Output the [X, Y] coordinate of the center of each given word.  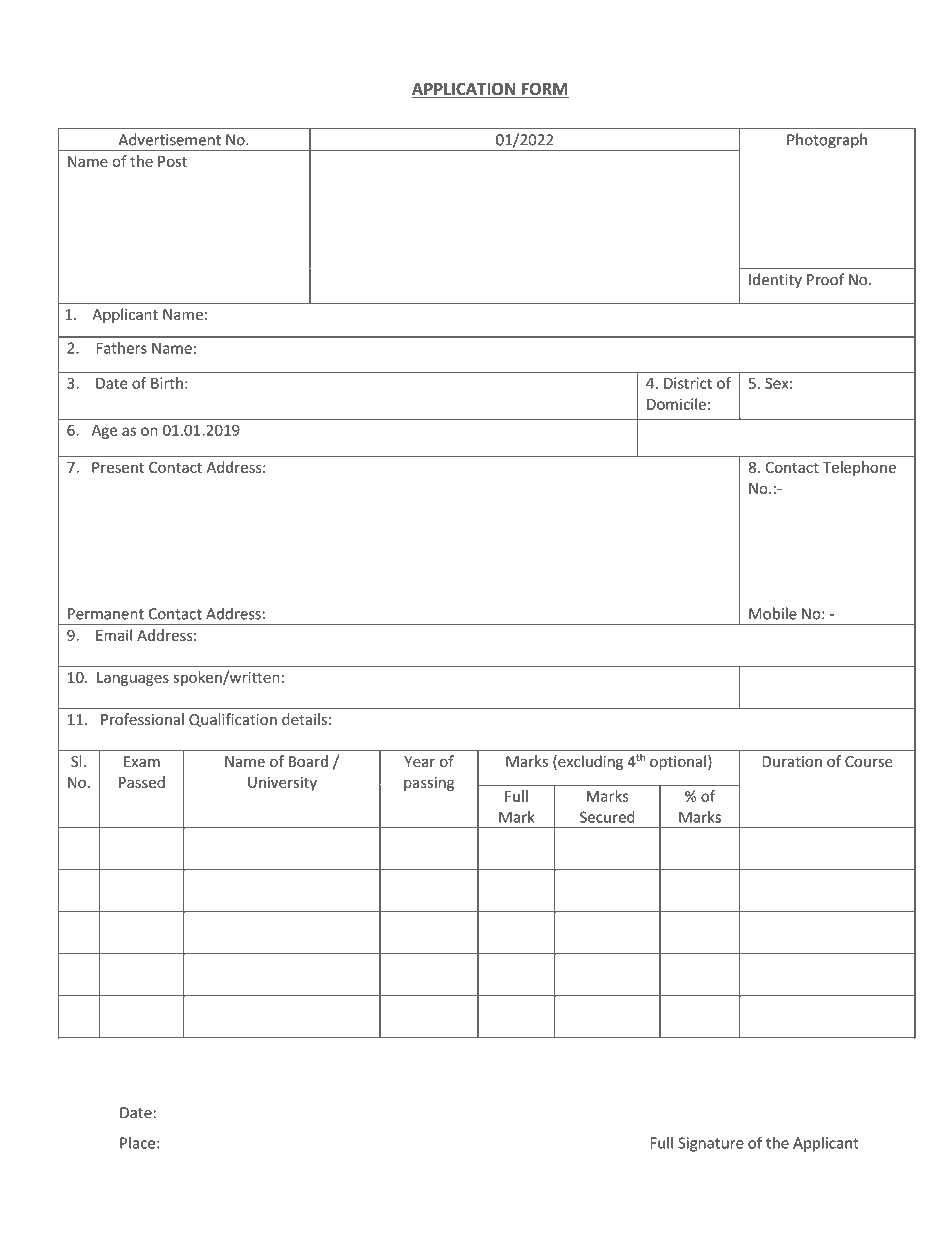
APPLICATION [464, 90]
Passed [142, 782]
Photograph [827, 141]
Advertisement [170, 139]
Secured [607, 817]
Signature [711, 1144]
